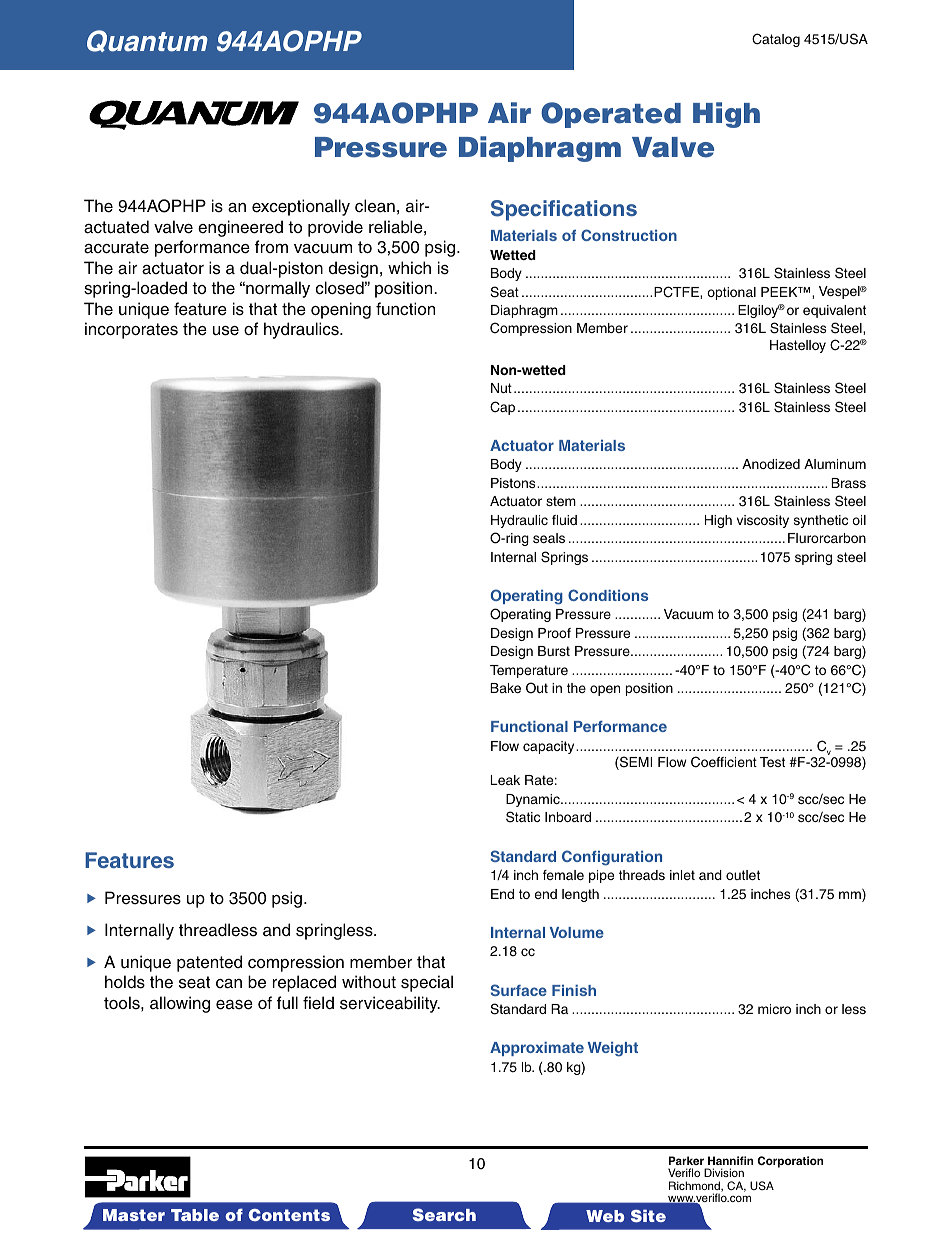 This screenshot has height=1233, width=952. Describe the element at coordinates (147, 41) in the screenshot. I see `Quantum` at that location.
